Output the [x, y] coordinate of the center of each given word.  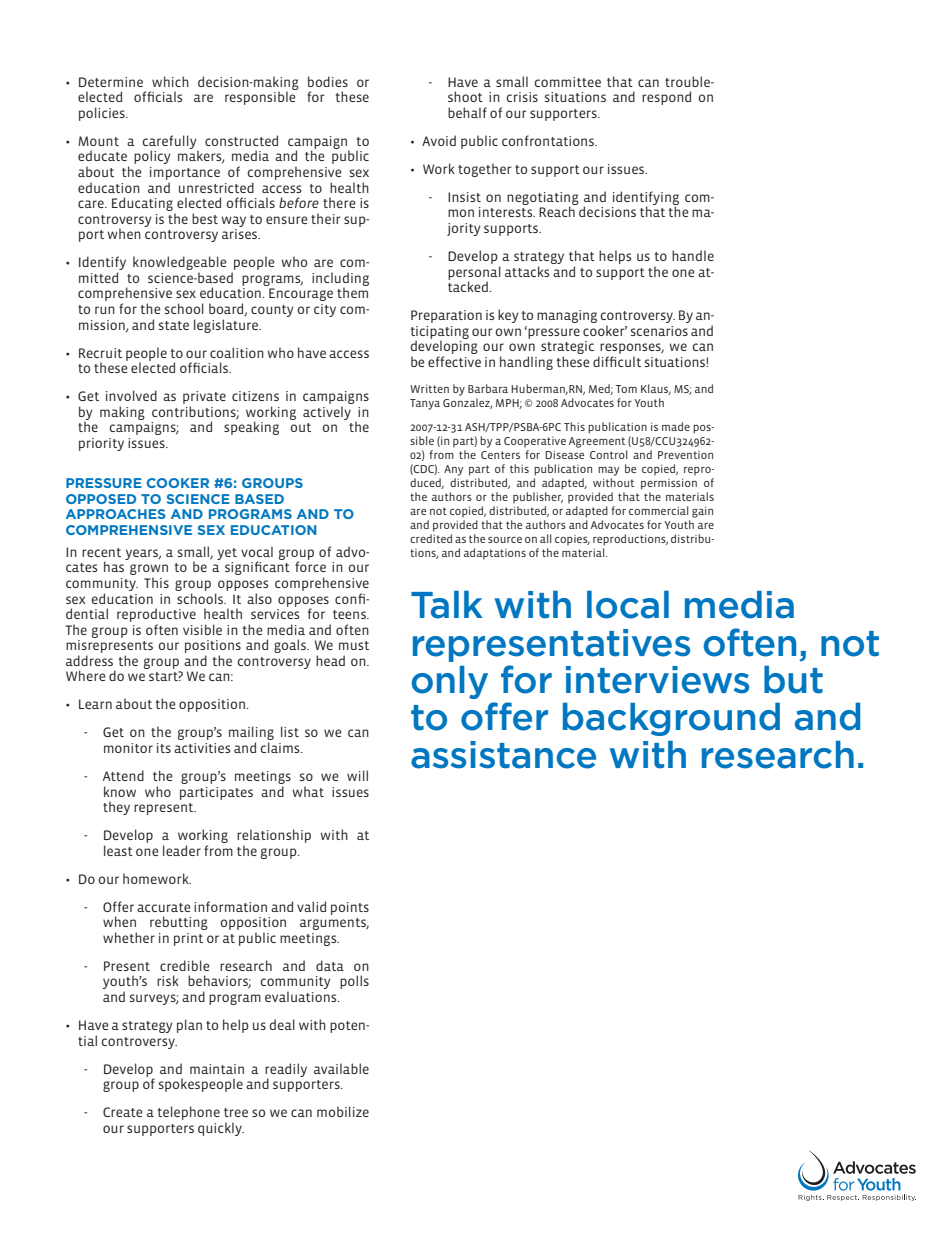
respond [666, 98]
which [170, 81]
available [341, 1068]
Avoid [439, 140]
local [628, 605]
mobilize [343, 1111]
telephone [189, 1113]
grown [149, 571]
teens [350, 614]
